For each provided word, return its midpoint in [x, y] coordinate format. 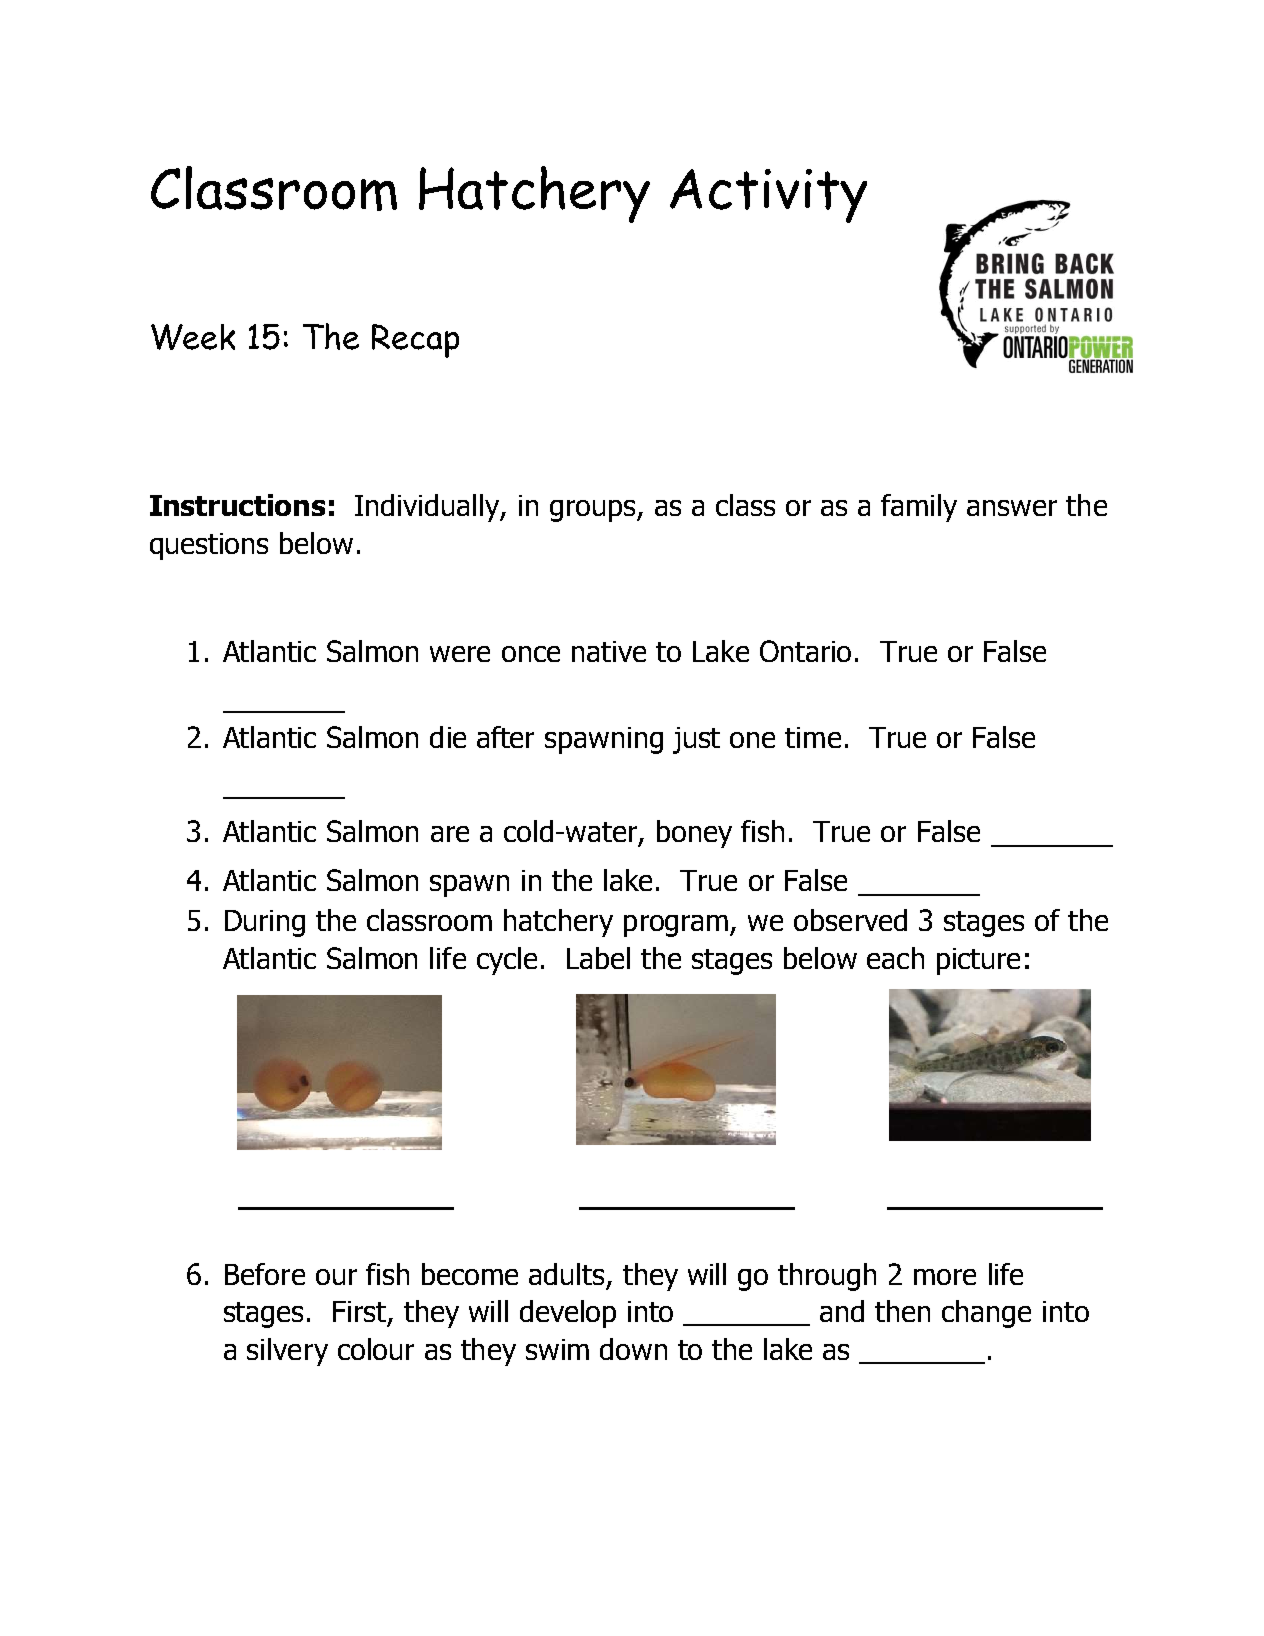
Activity [768, 196]
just [696, 740]
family [919, 508]
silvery [287, 1352]
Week [193, 337]
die [448, 737]
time [813, 737]
